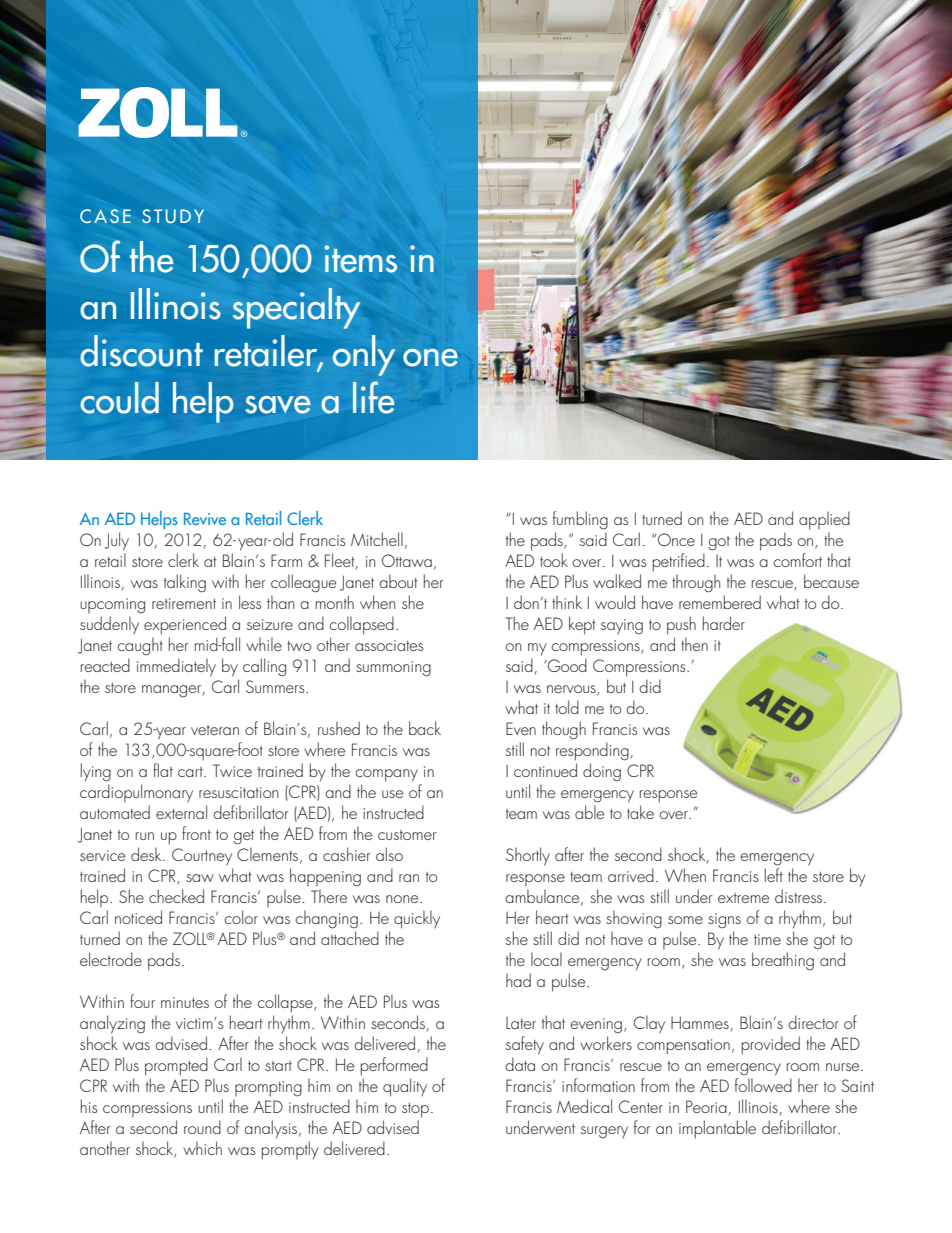 The width and height of the screenshot is (952, 1233). What do you see at coordinates (364, 355) in the screenshot?
I see `only` at bounding box center [364, 355].
